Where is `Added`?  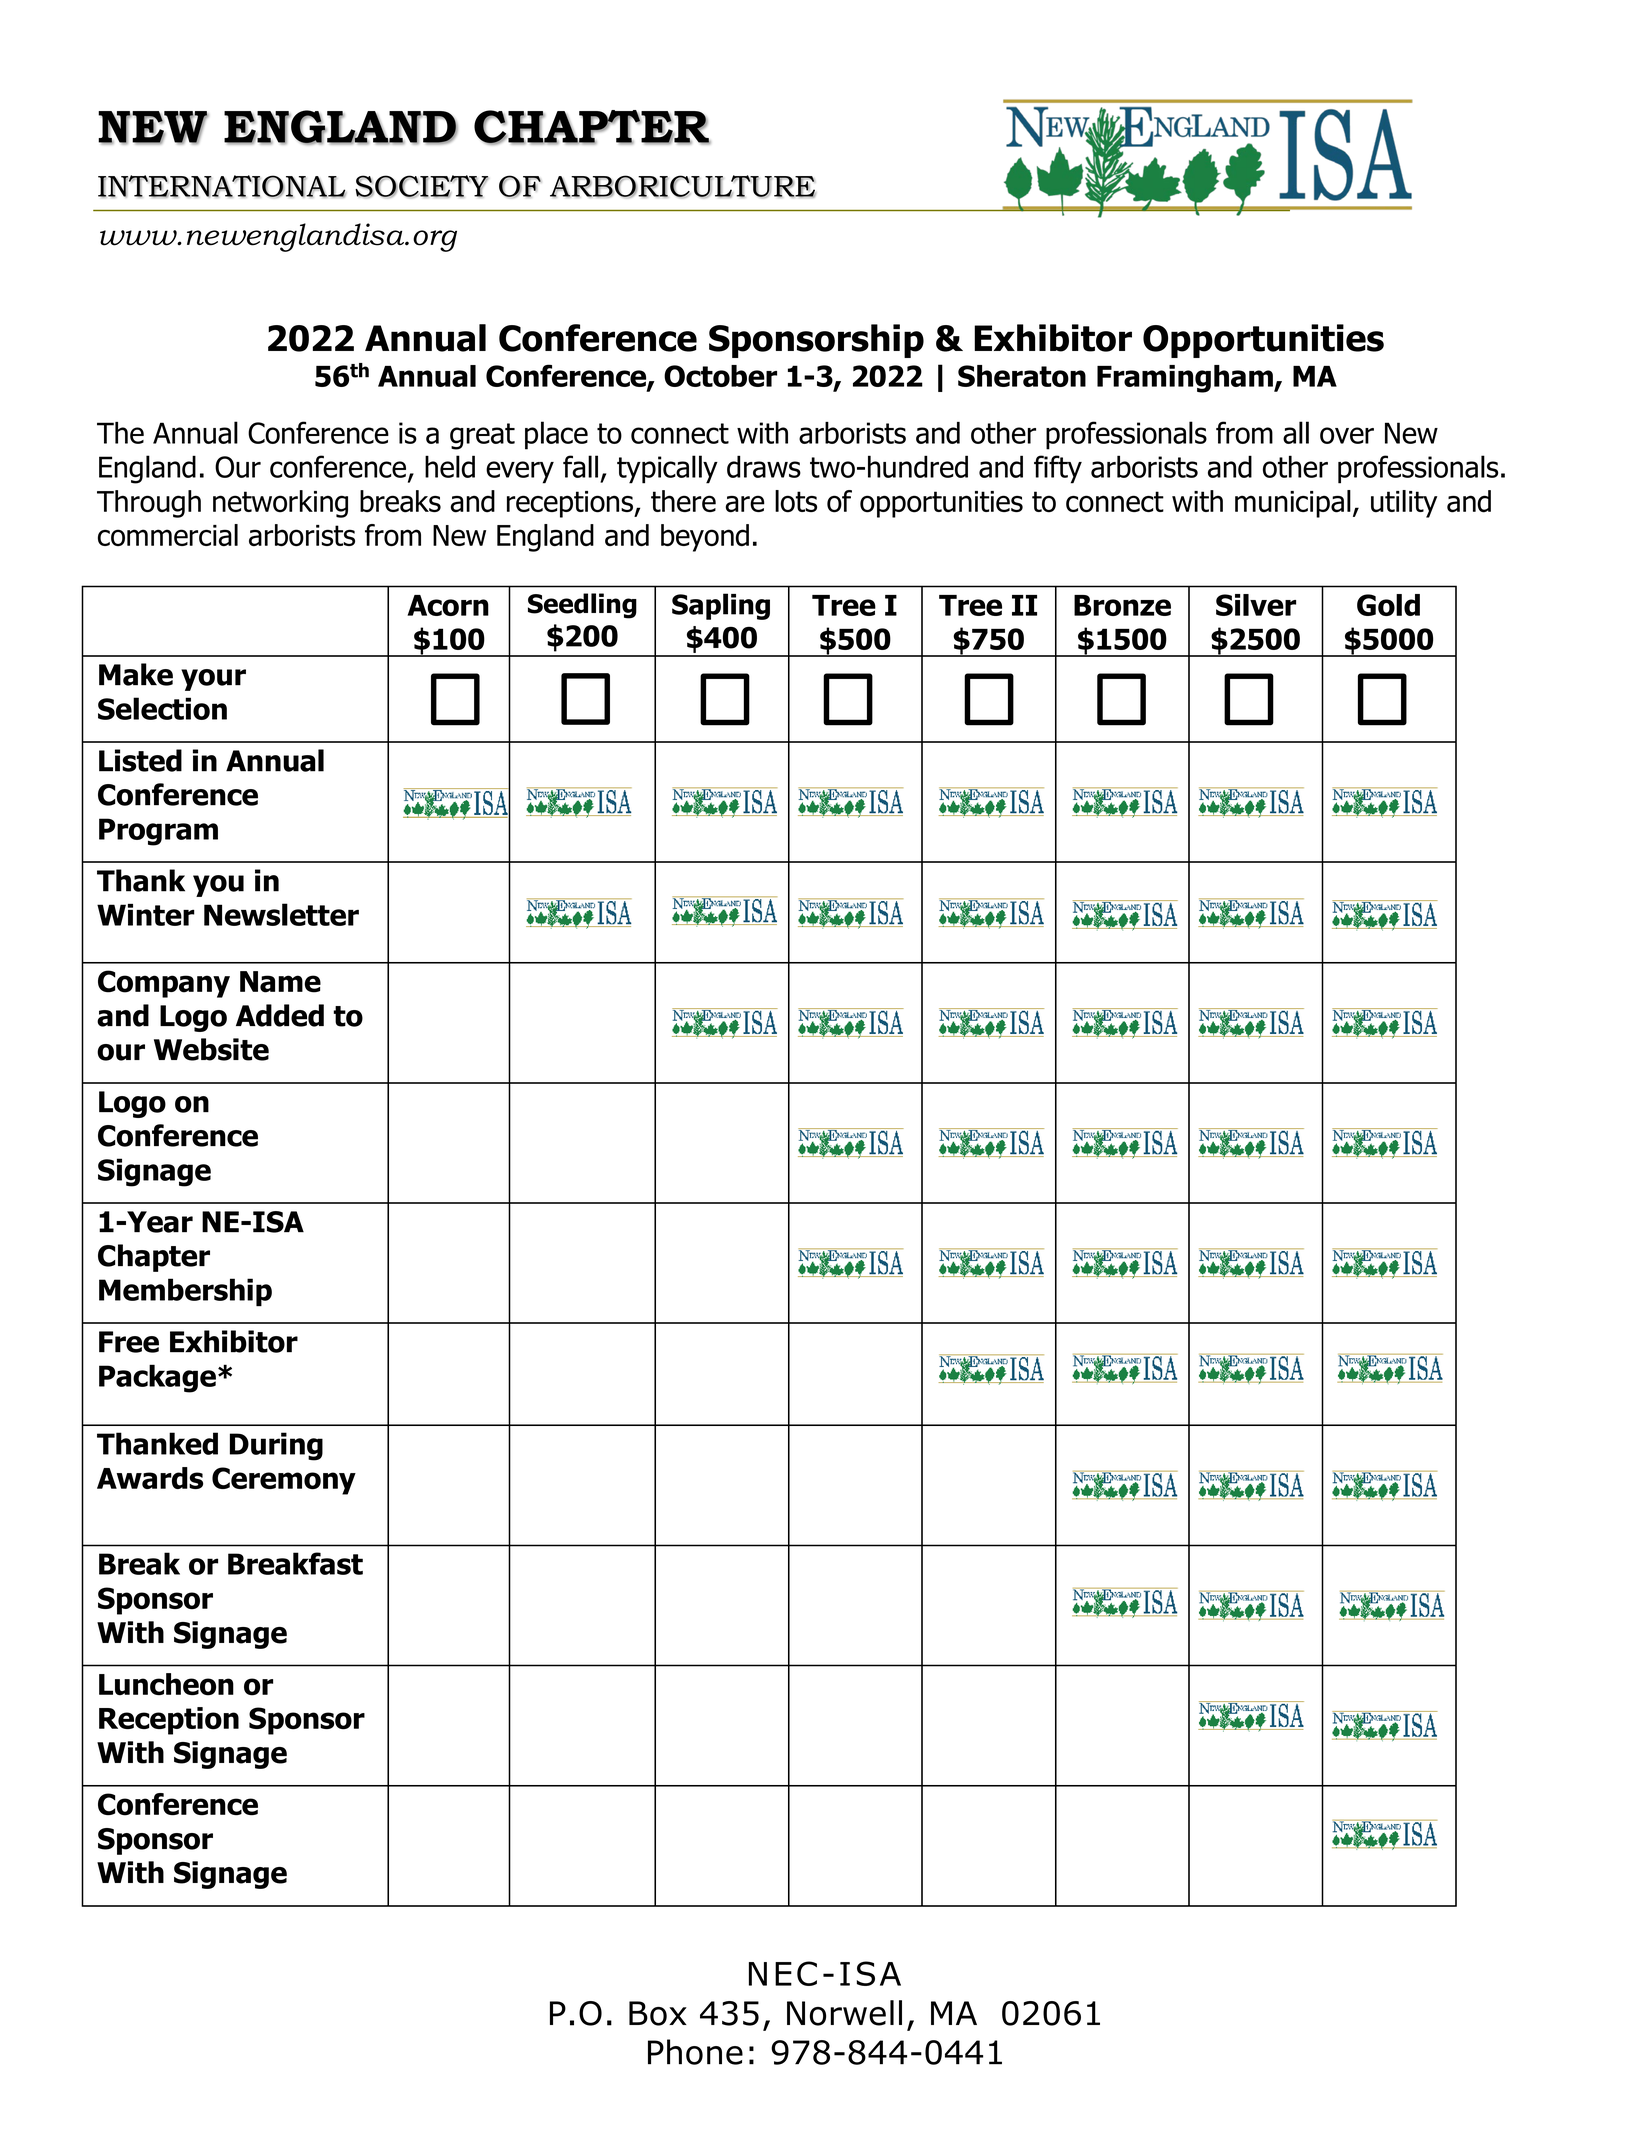 Added is located at coordinates (280, 1015).
